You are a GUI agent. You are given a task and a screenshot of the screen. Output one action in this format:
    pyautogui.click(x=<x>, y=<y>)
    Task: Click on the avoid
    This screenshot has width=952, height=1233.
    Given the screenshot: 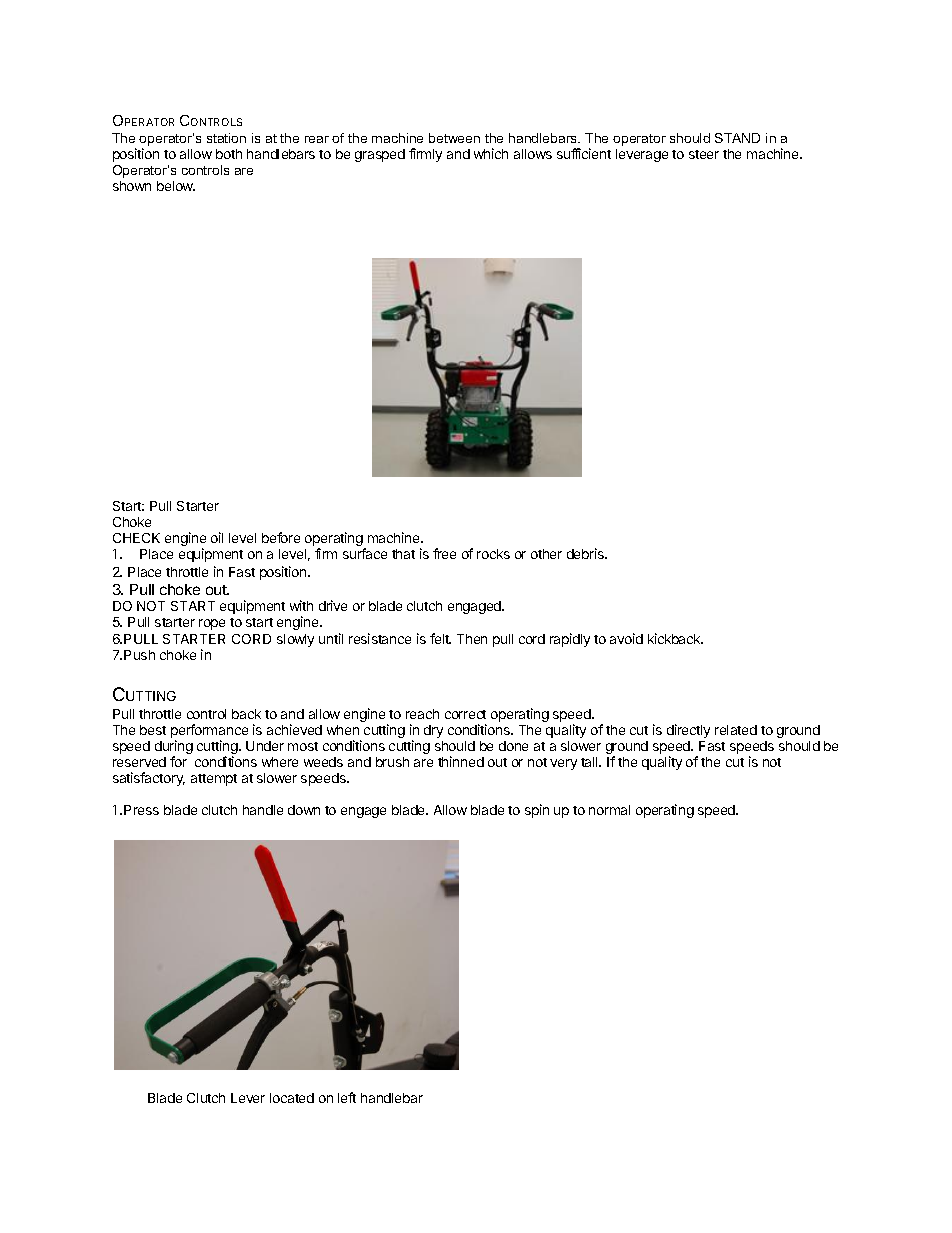 What is the action you would take?
    pyautogui.click(x=626, y=638)
